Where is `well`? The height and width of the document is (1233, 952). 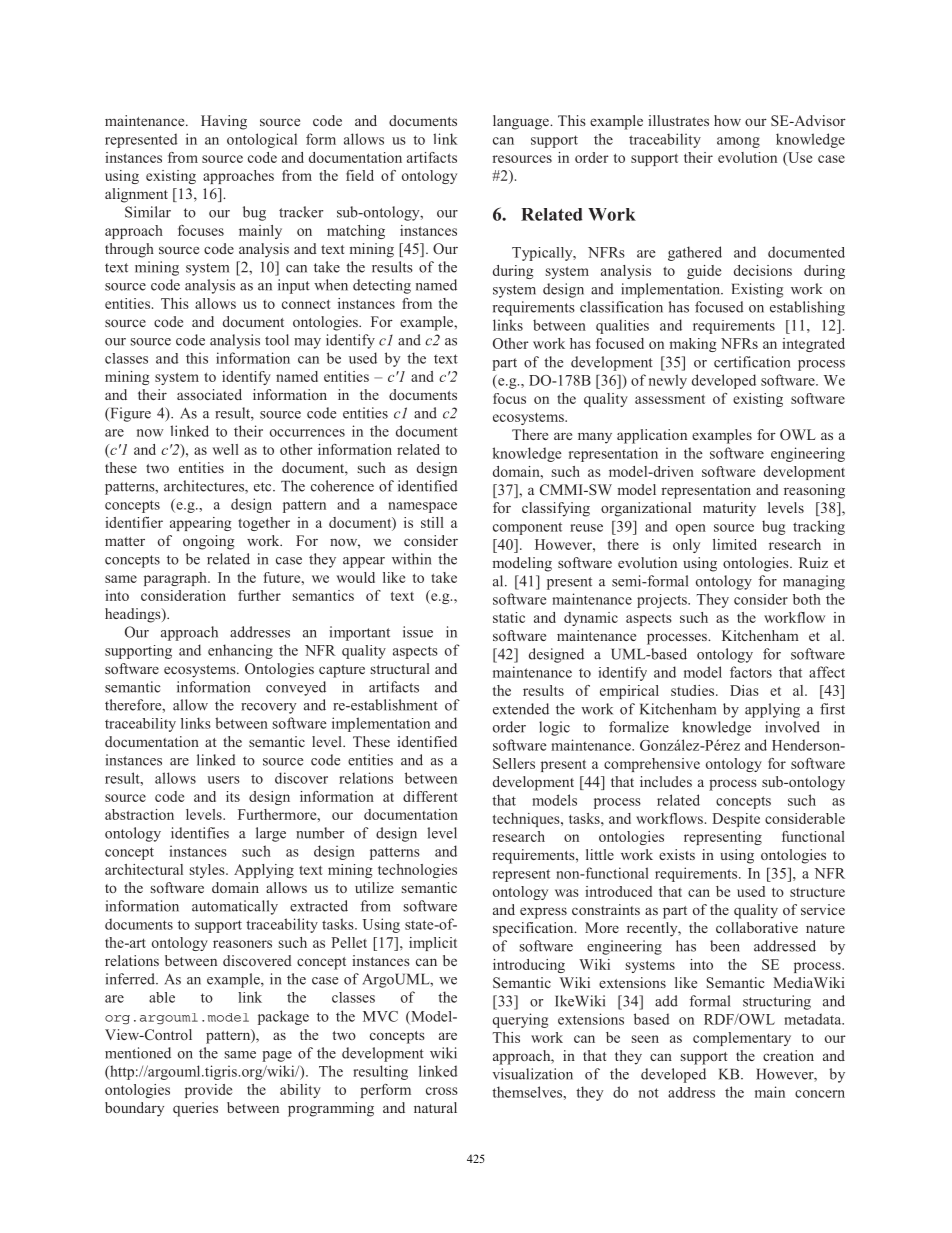
well is located at coordinates (226, 449).
